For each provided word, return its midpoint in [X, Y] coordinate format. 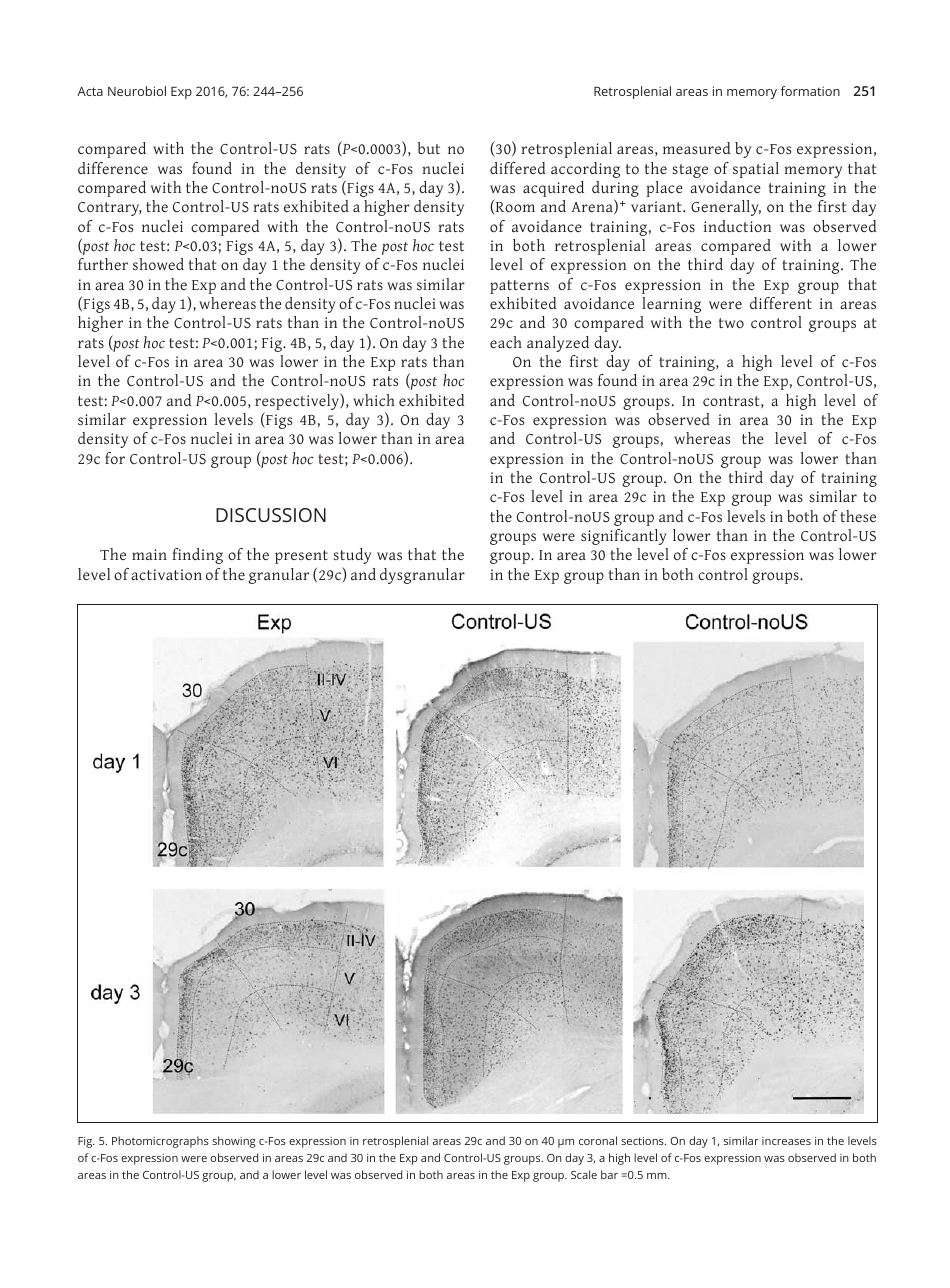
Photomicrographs [160, 1142]
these [858, 516]
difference [113, 168]
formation [810, 91]
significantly [624, 537]
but [429, 148]
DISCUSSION [271, 515]
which [374, 400]
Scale [584, 1174]
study [352, 556]
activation [166, 574]
